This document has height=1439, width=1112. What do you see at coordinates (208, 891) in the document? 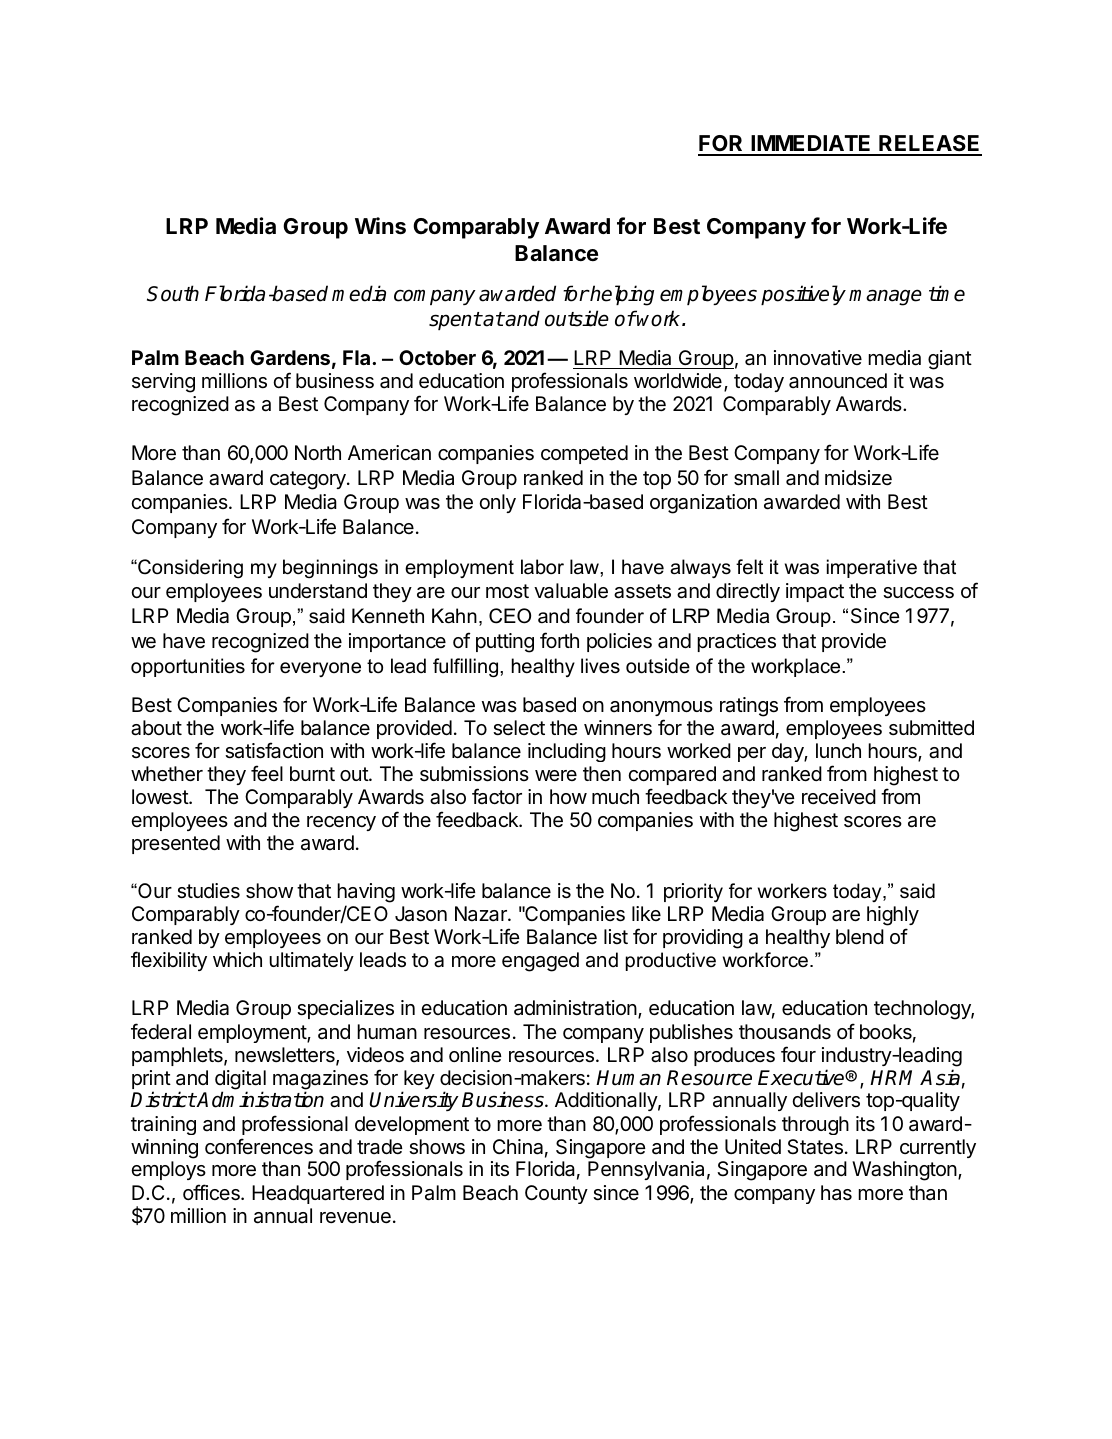
I see `studies` at bounding box center [208, 891].
